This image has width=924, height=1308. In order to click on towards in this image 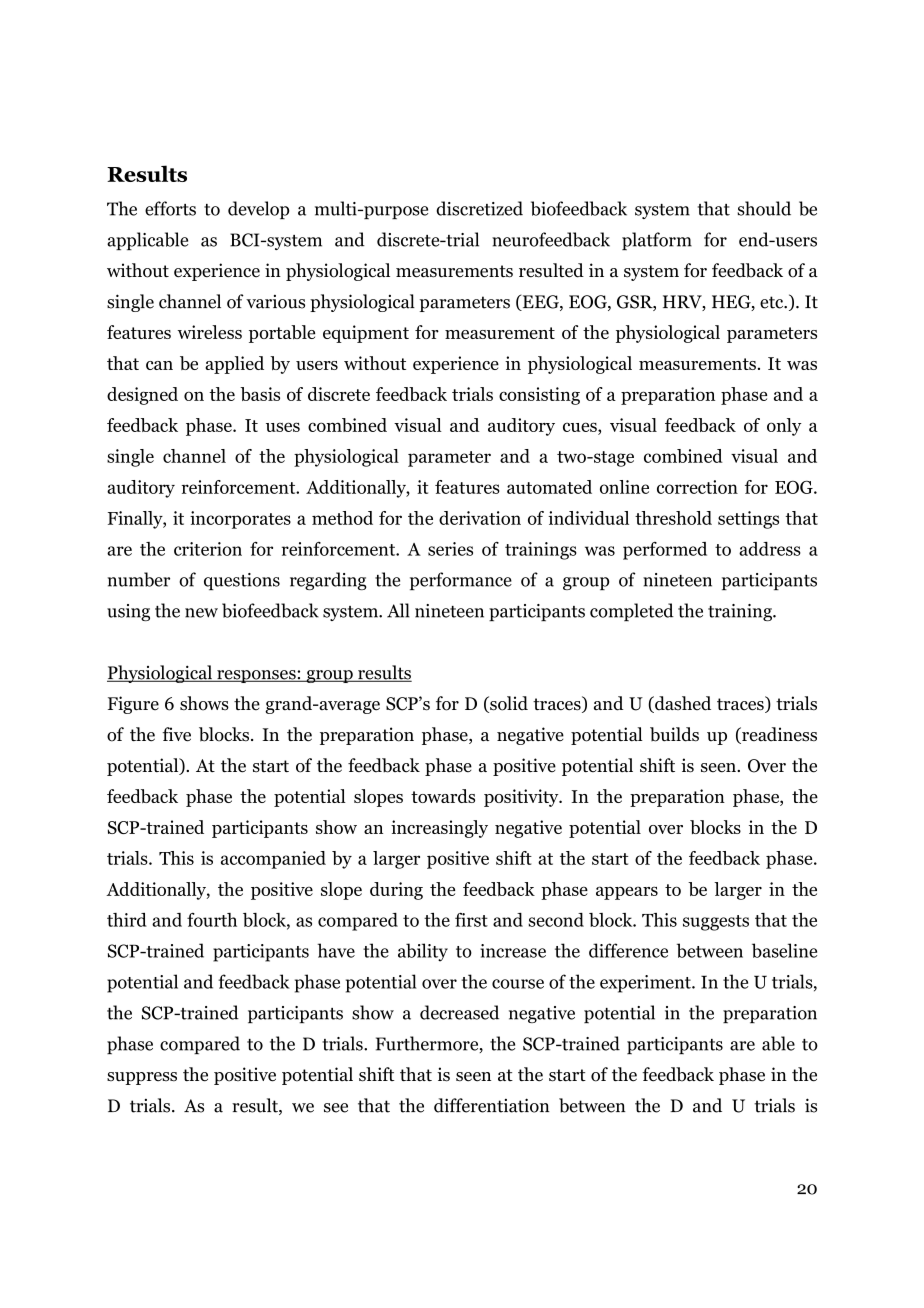, I will do `click(443, 796)`.
